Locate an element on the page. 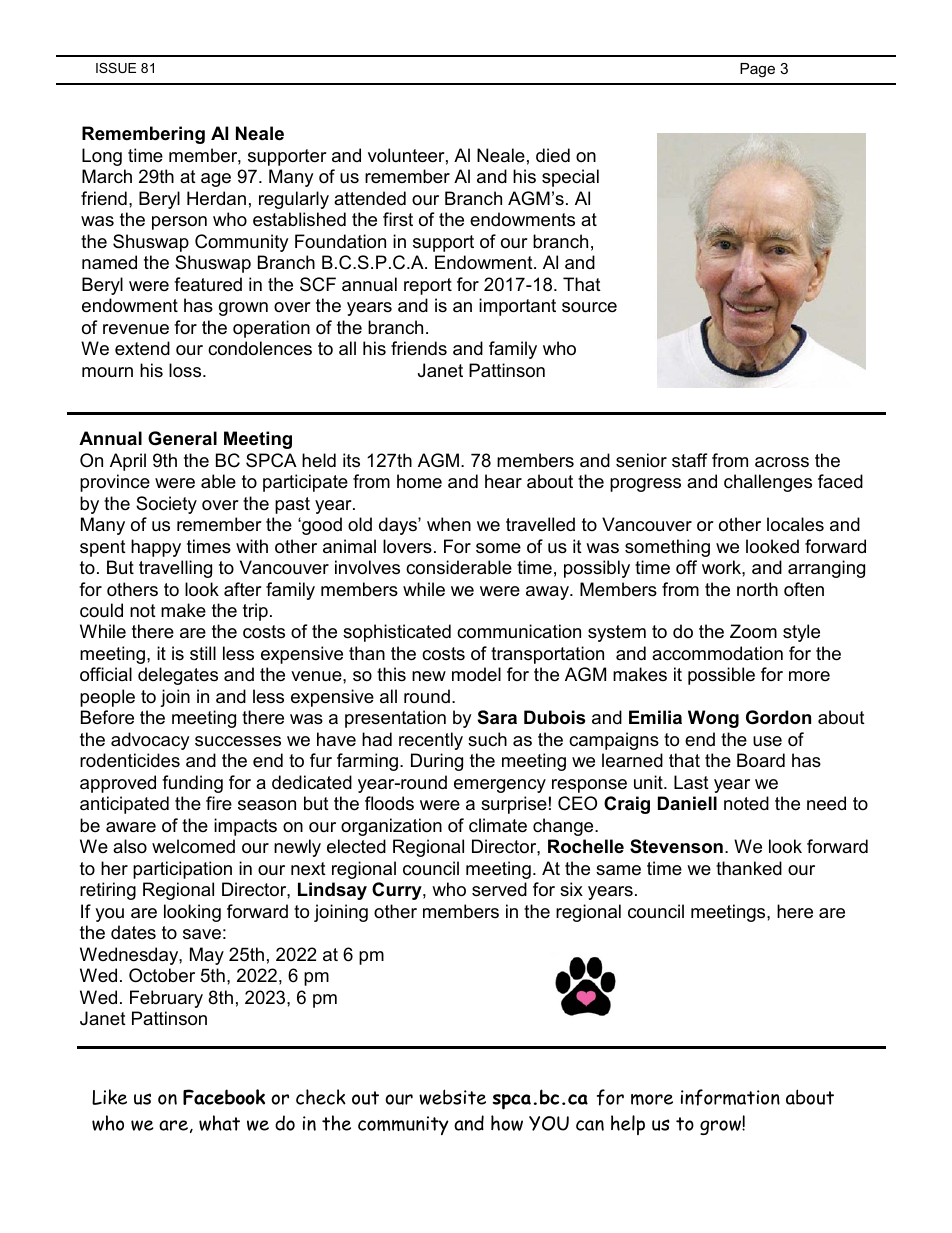 The image size is (952, 1233). died is located at coordinates (553, 155).
